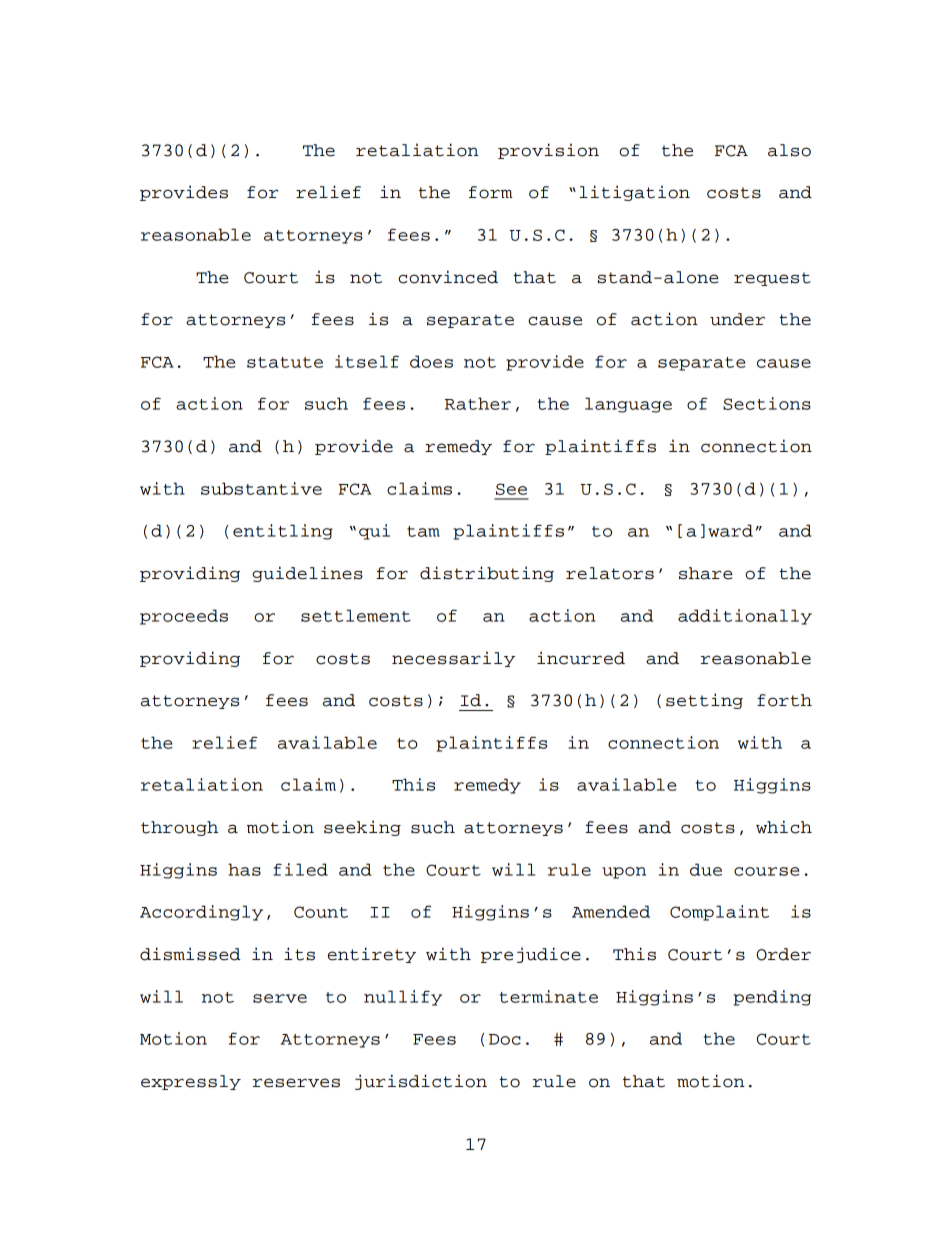  I want to click on additionally, so click(745, 617).
